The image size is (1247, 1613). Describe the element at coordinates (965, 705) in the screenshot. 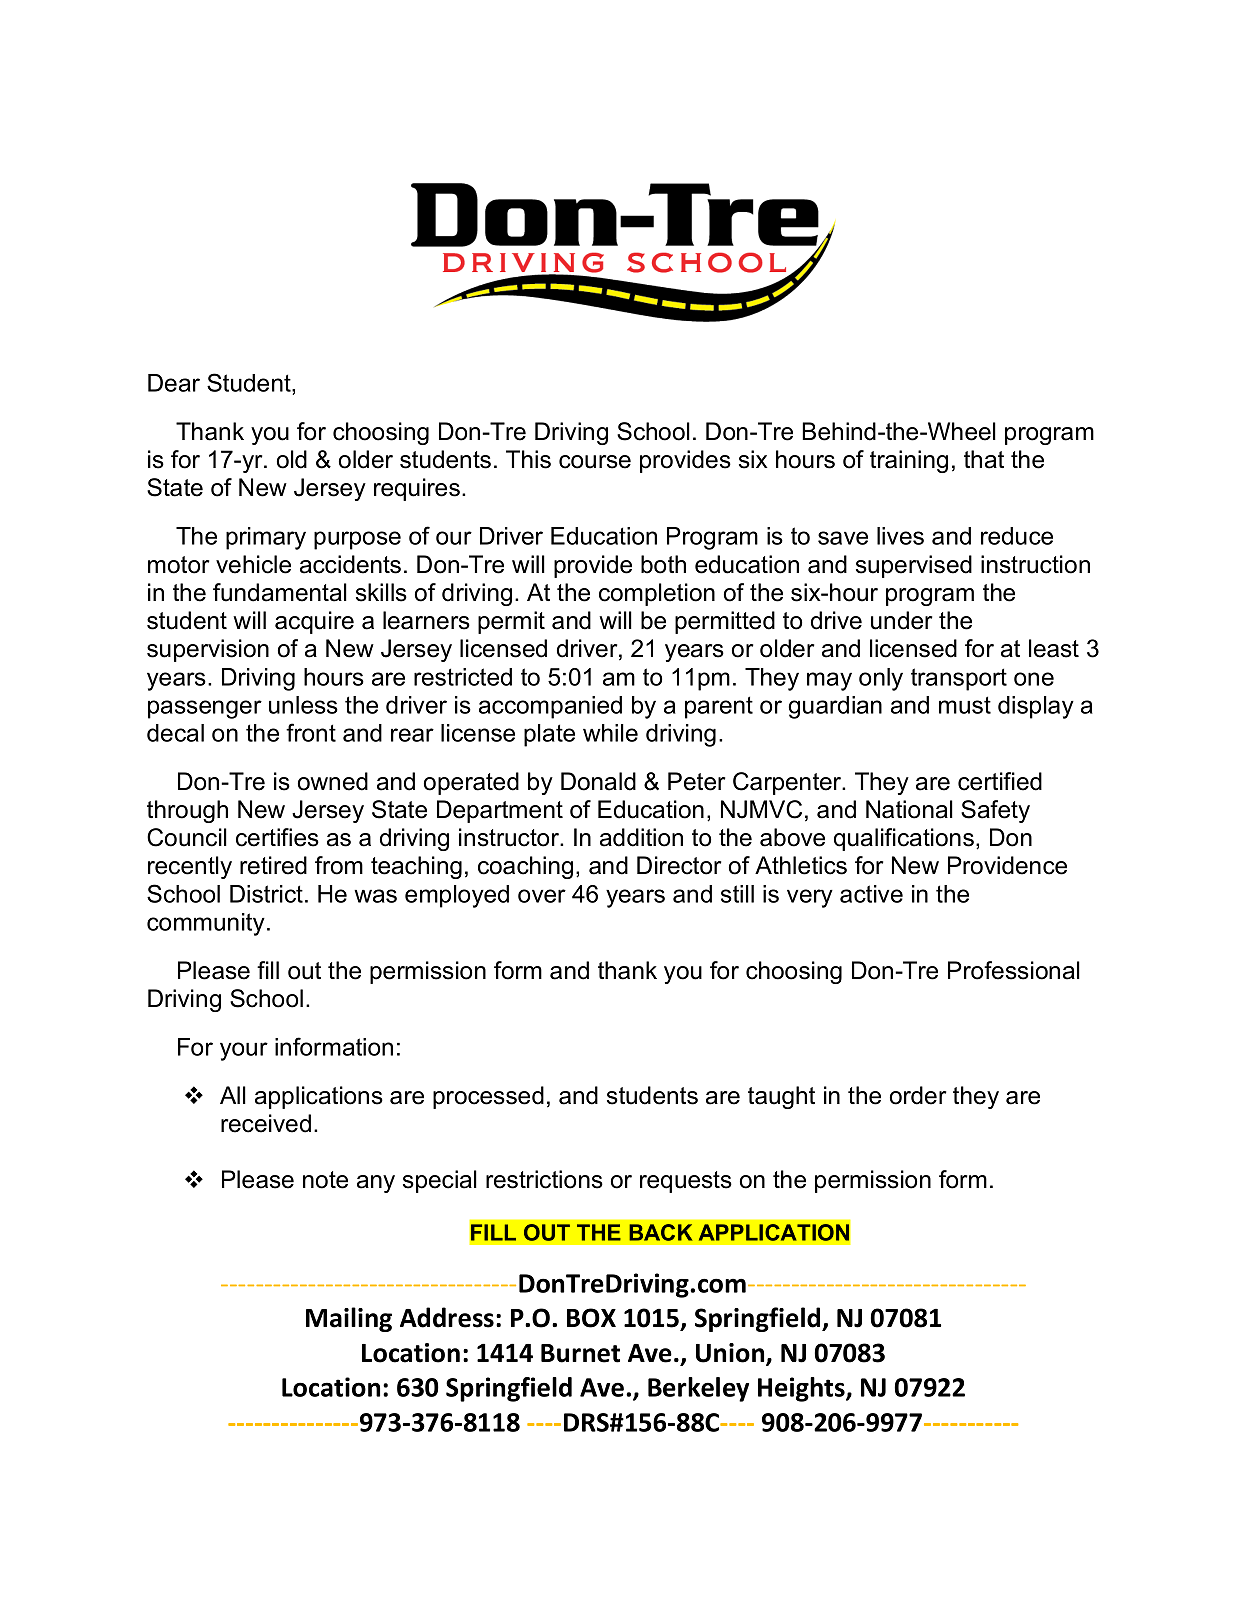

I see `must` at that location.
